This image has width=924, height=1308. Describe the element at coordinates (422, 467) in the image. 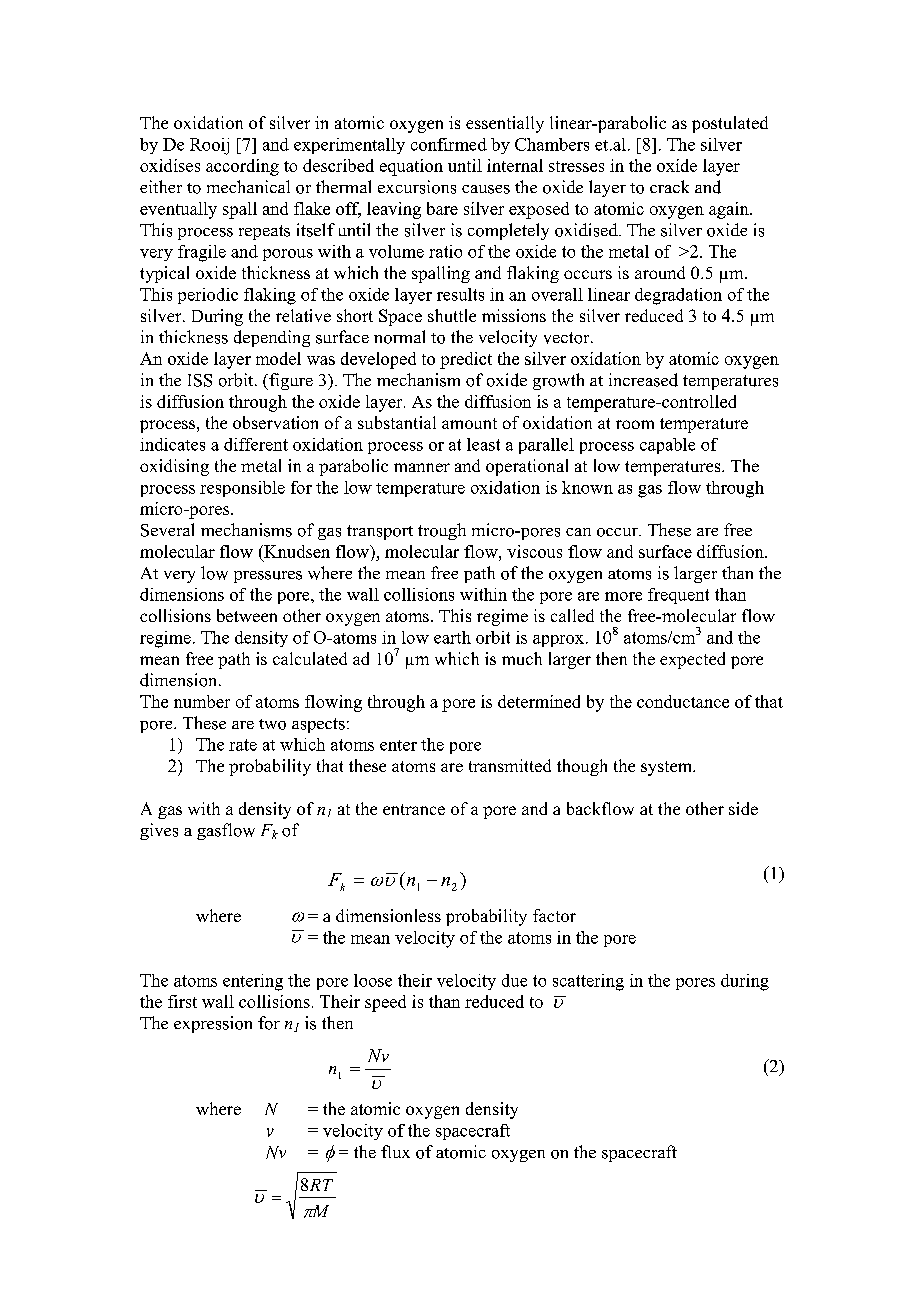

I see `manner` at that location.
